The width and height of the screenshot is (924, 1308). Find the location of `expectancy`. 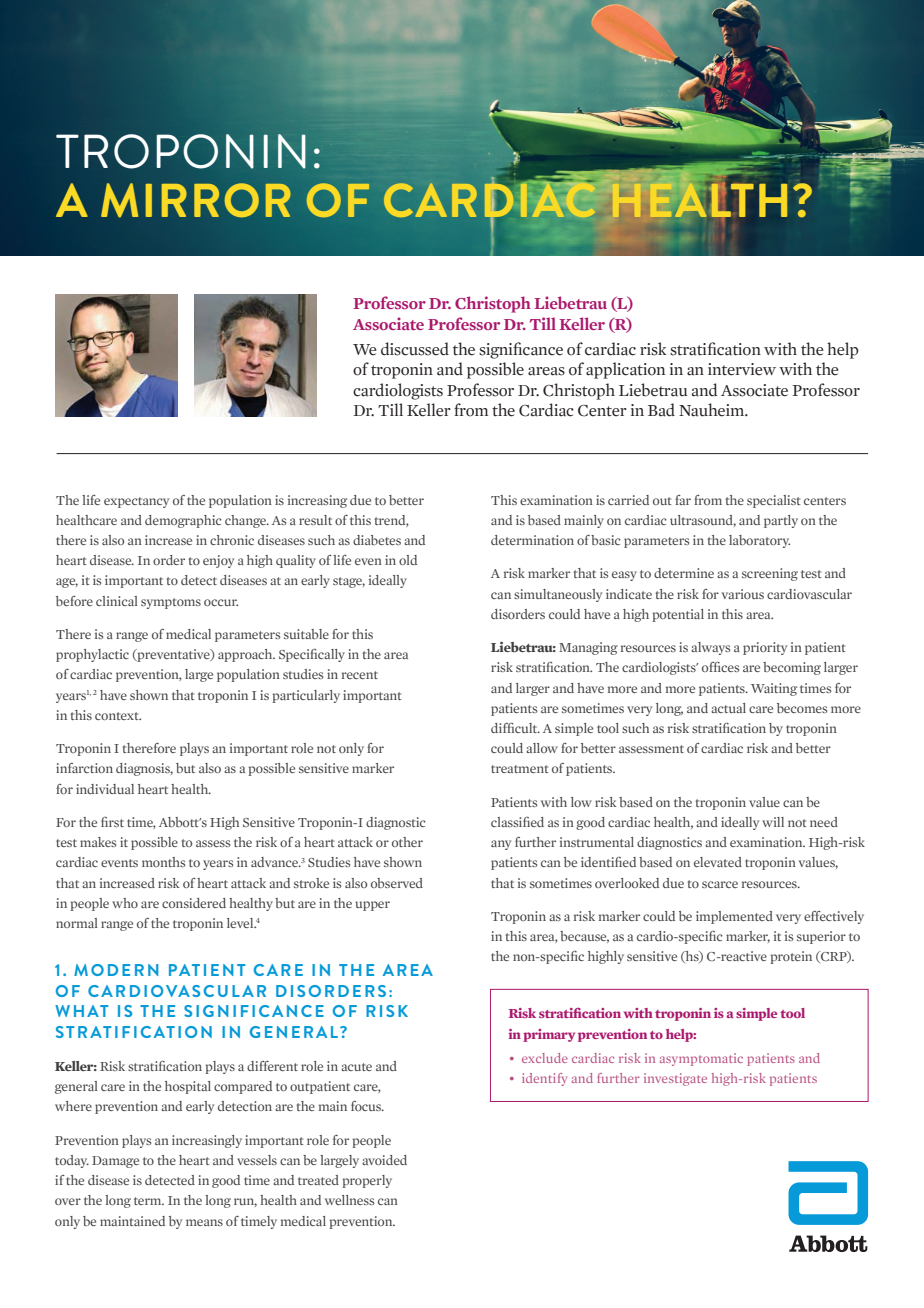

expectancy is located at coordinates (136, 502).
